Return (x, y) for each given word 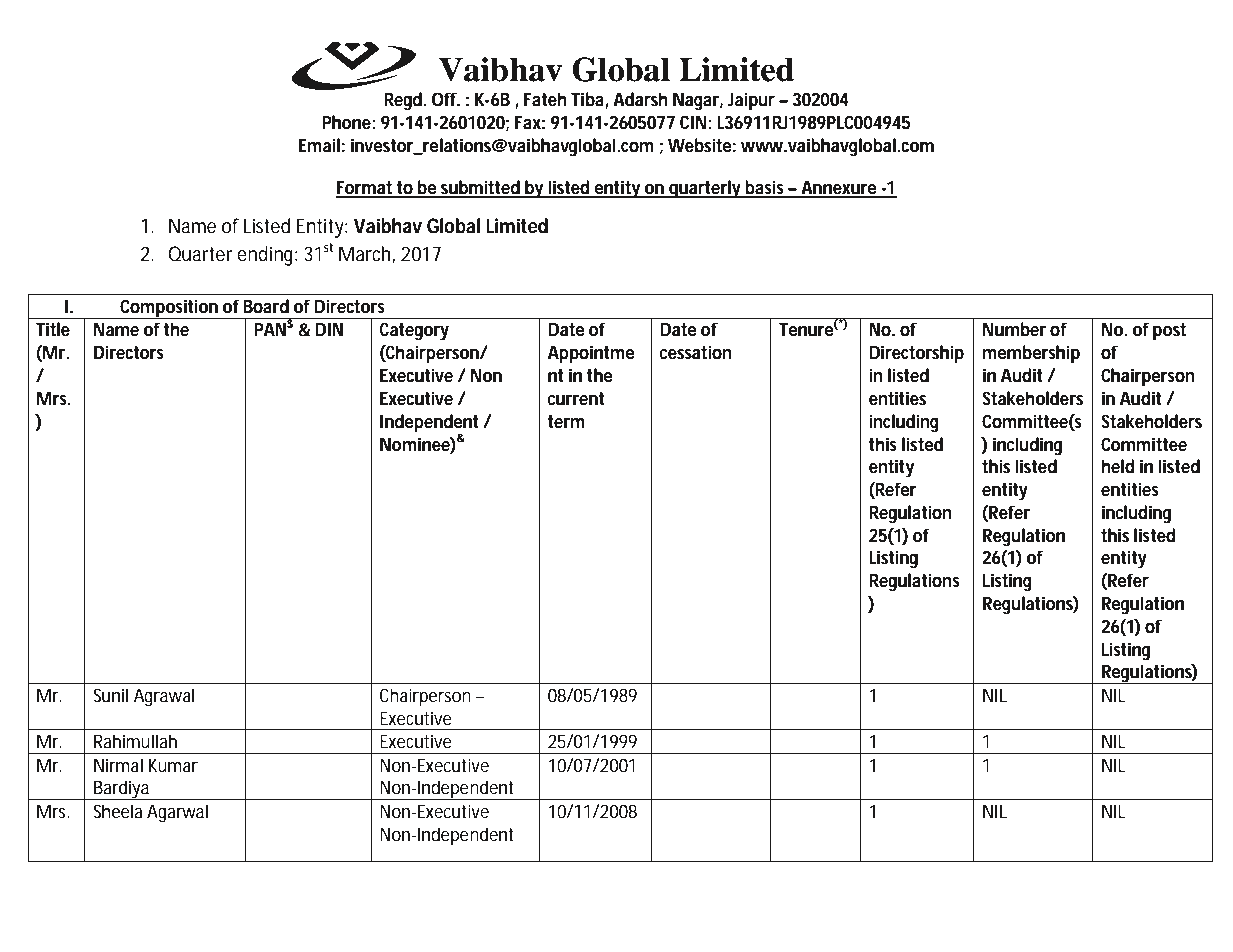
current (576, 399)
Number (1014, 329)
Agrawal (164, 697)
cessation (696, 352)
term (566, 422)
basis (766, 188)
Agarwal (177, 813)
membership (1031, 354)
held (1118, 466)
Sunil (110, 695)
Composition (170, 309)
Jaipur (751, 101)
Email (319, 145)
